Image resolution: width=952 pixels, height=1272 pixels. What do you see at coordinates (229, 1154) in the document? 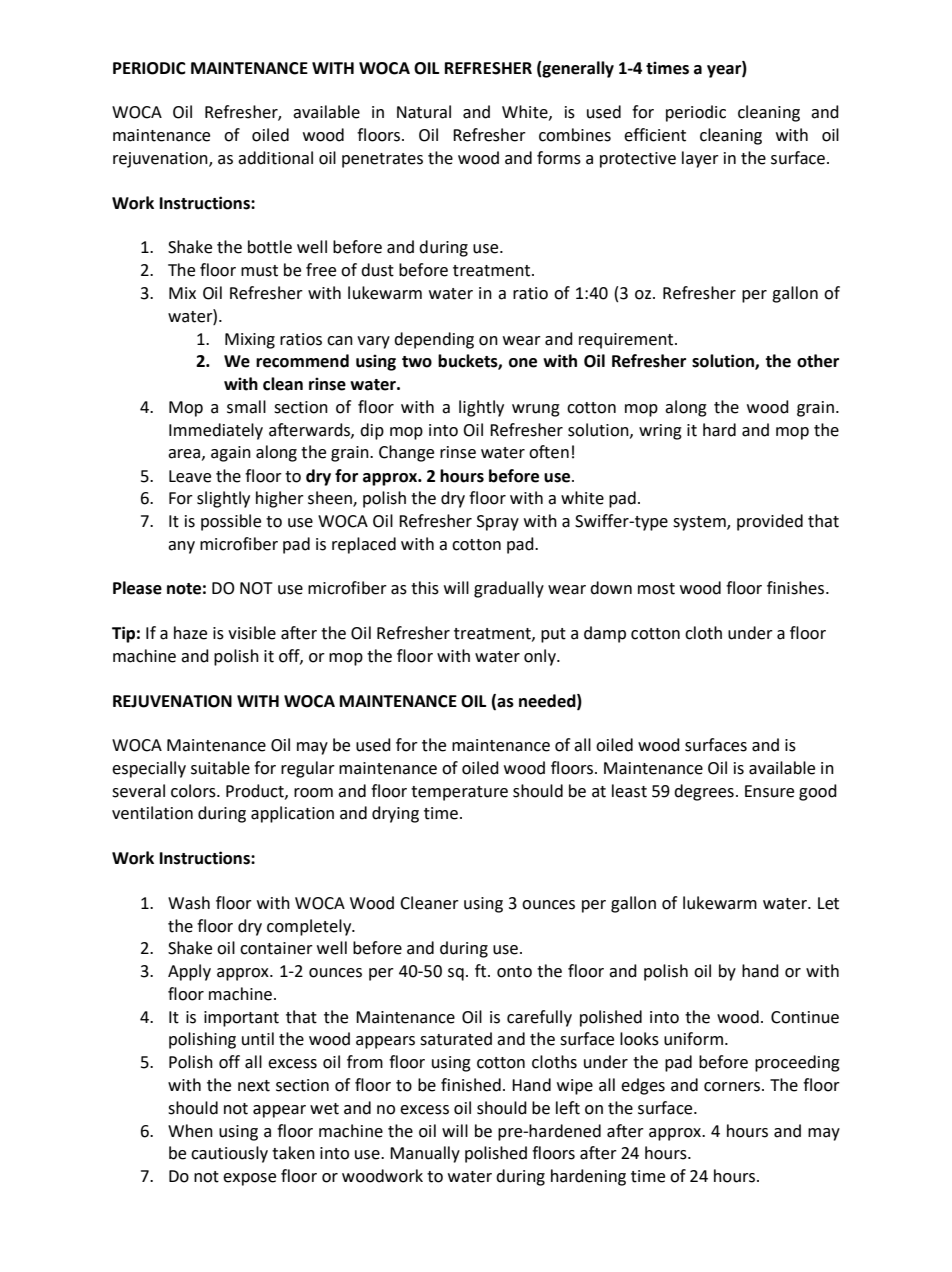
I see `cautiously` at bounding box center [229, 1154].
